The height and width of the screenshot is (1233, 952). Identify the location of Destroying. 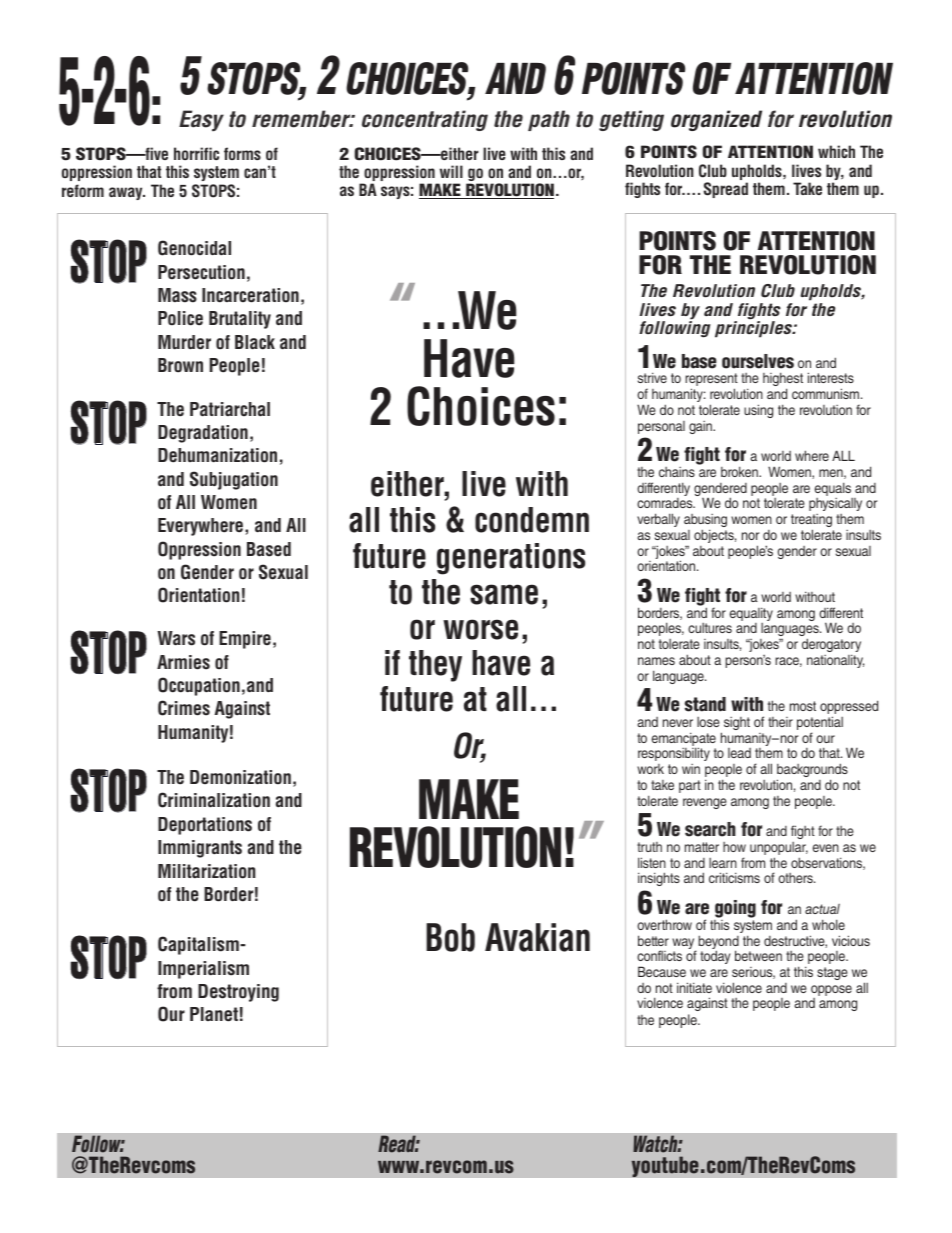
(238, 993).
